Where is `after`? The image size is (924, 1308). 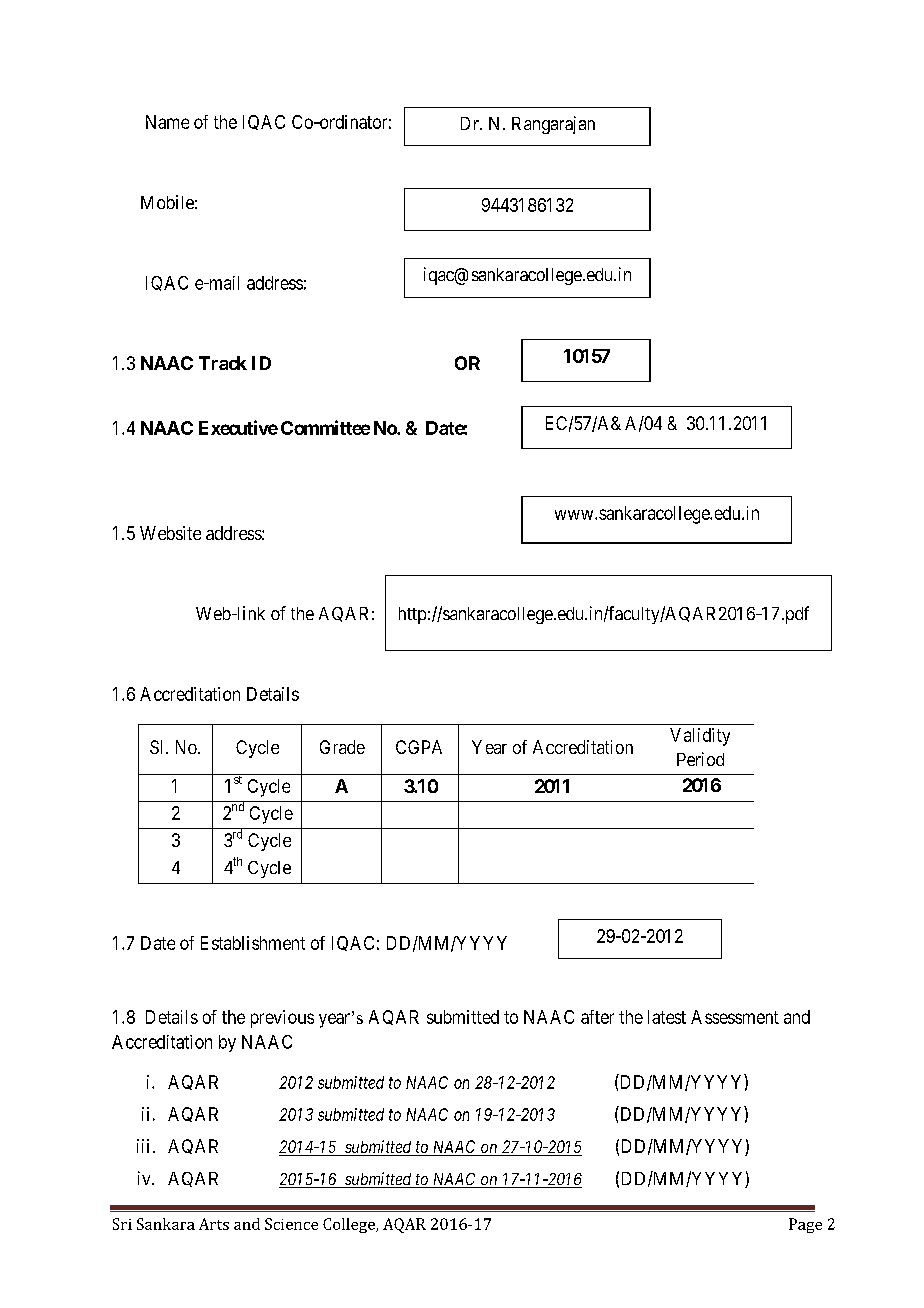
after is located at coordinates (597, 1017).
